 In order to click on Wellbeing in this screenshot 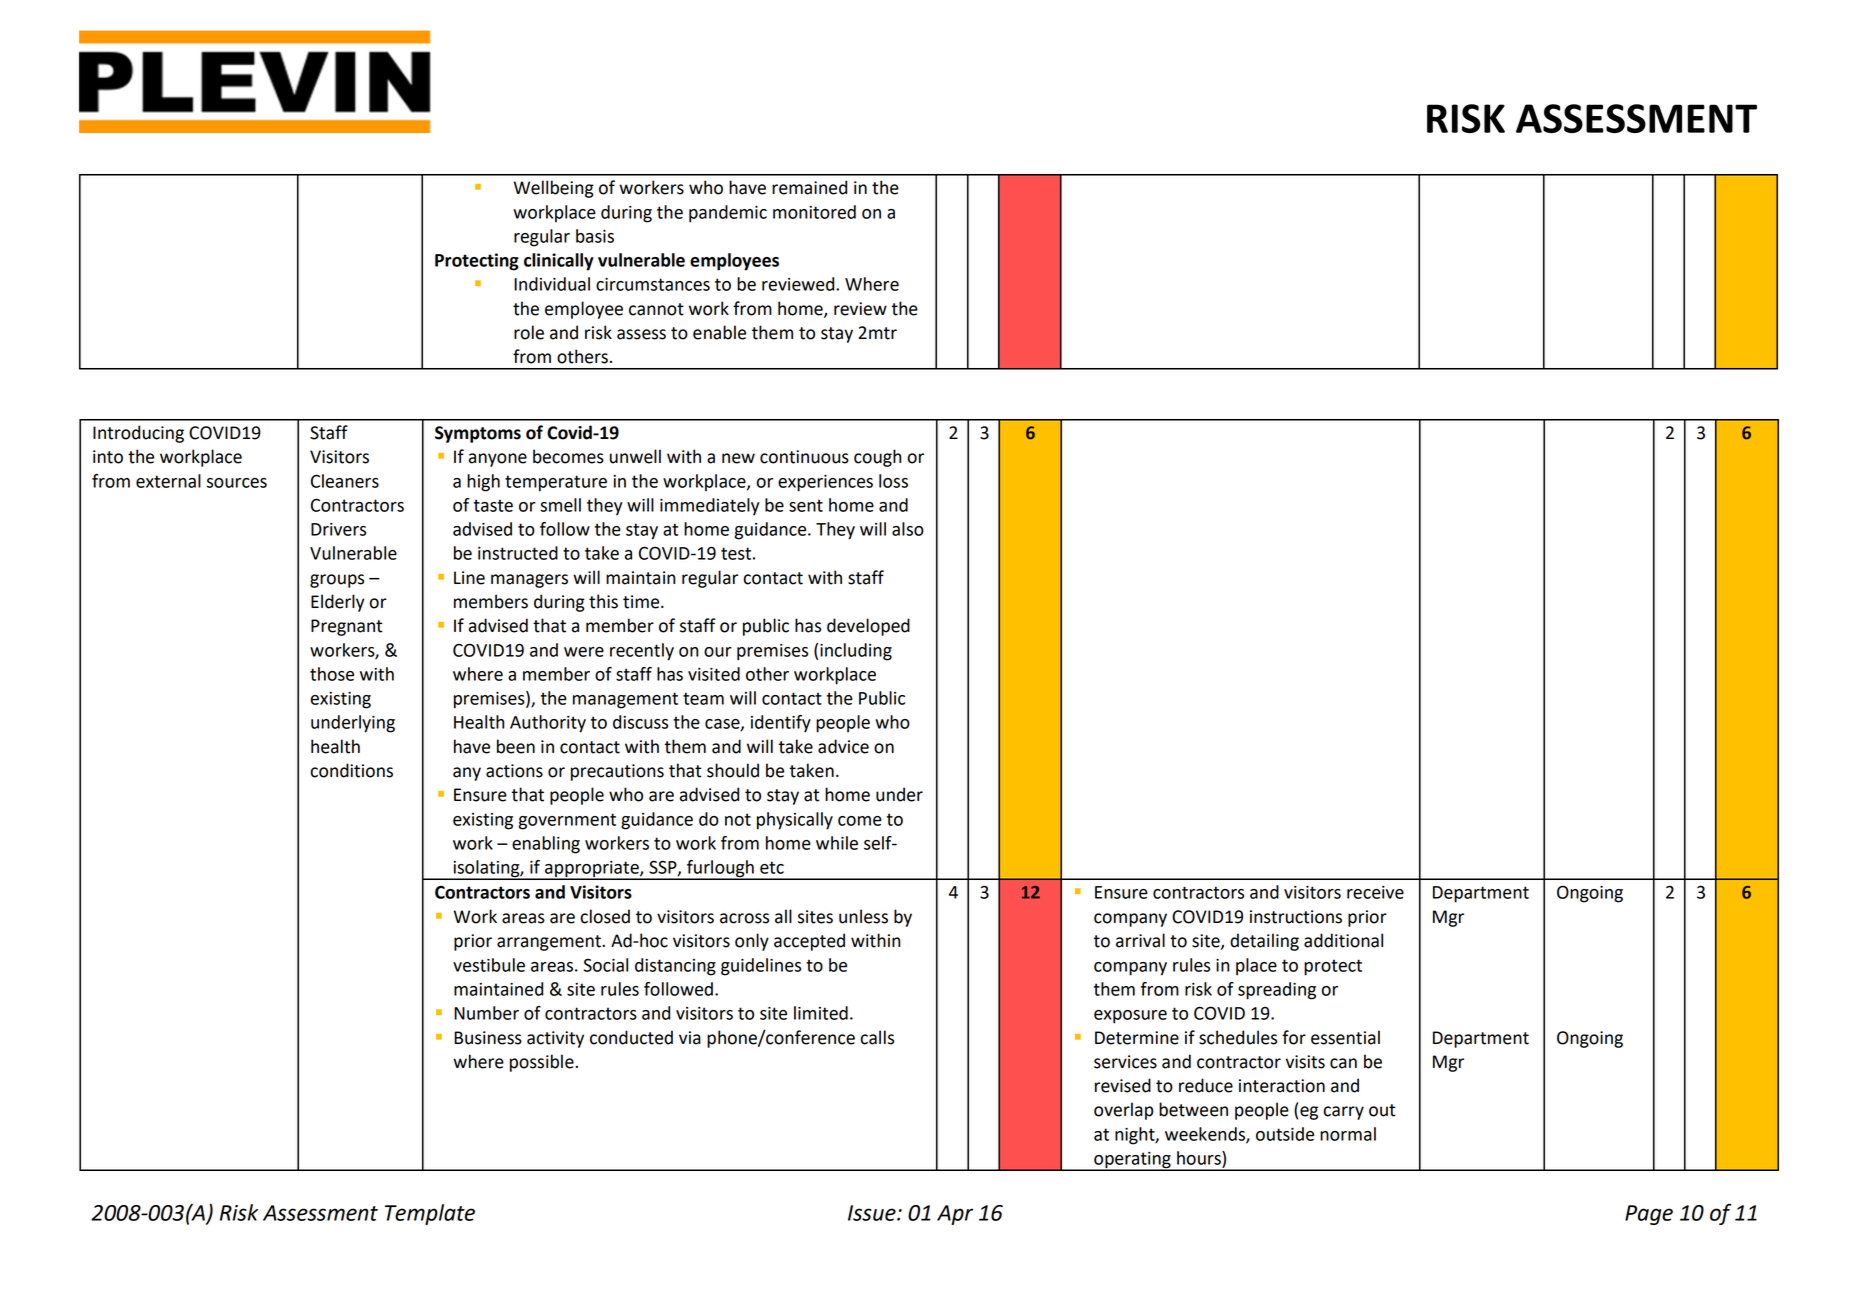, I will do `click(554, 189)`.
